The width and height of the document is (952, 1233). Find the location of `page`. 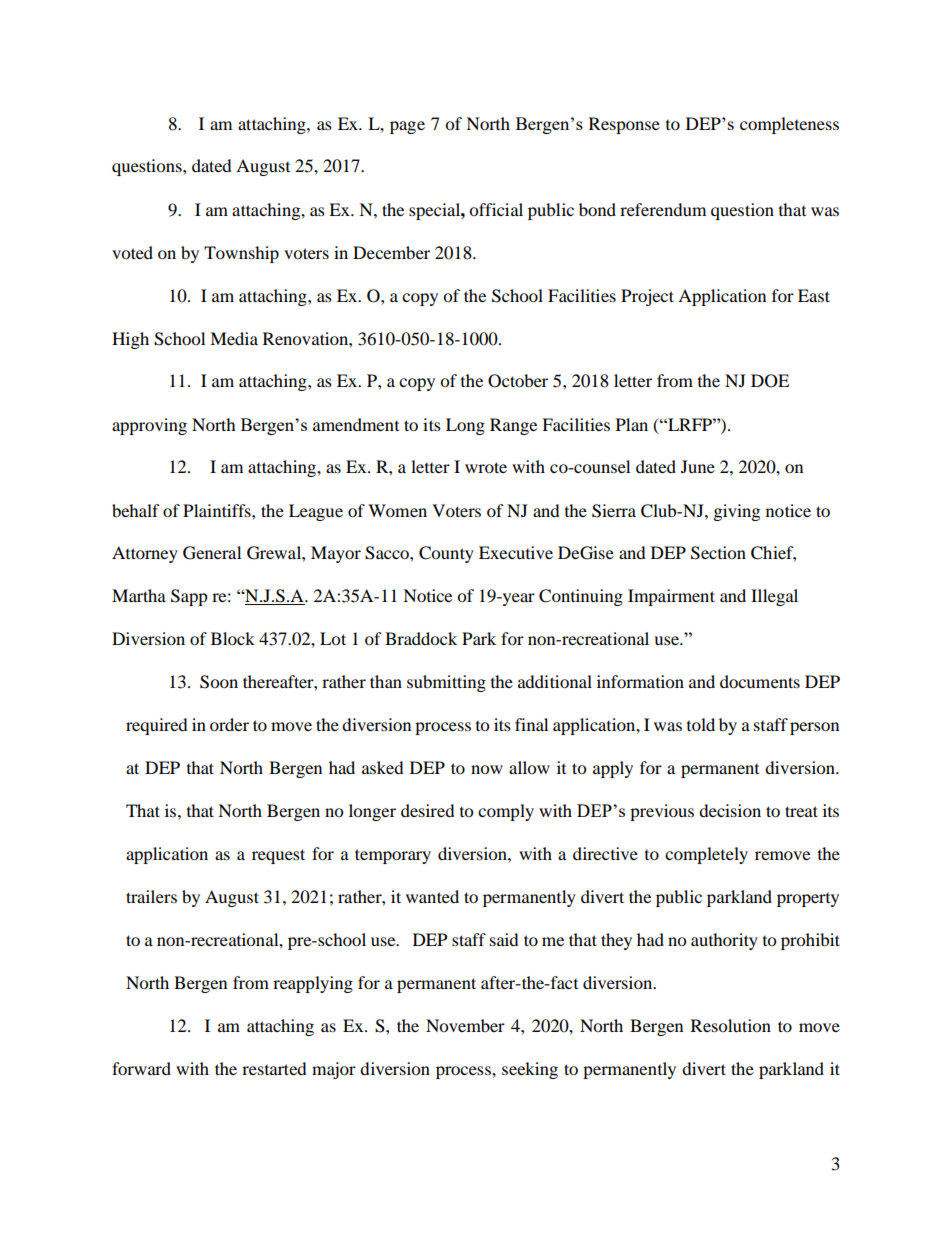

page is located at coordinates (407, 127).
